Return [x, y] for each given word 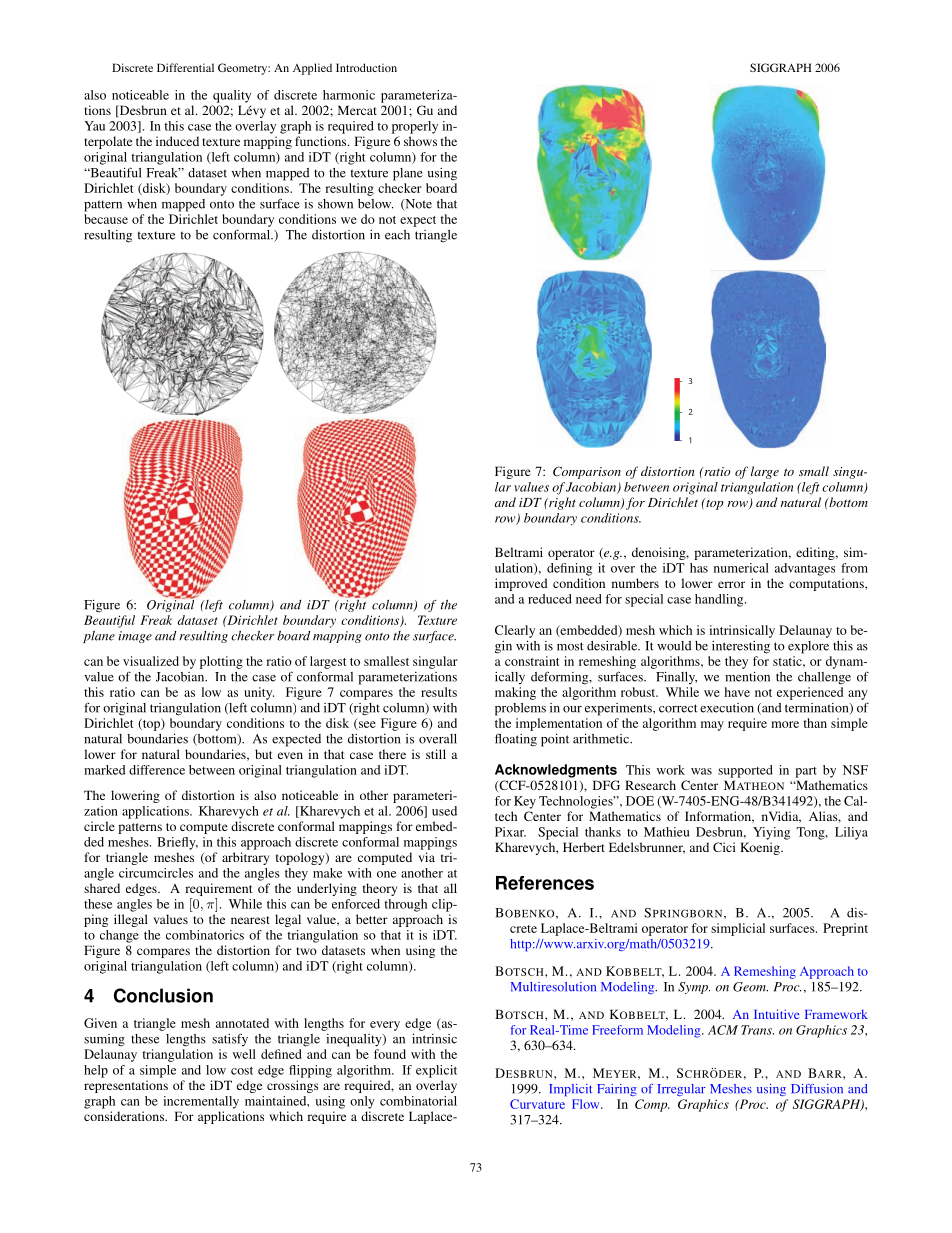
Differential [185, 67]
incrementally [201, 1102]
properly [415, 127]
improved [521, 584]
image [135, 637]
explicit [436, 1071]
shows [420, 141]
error [731, 584]
